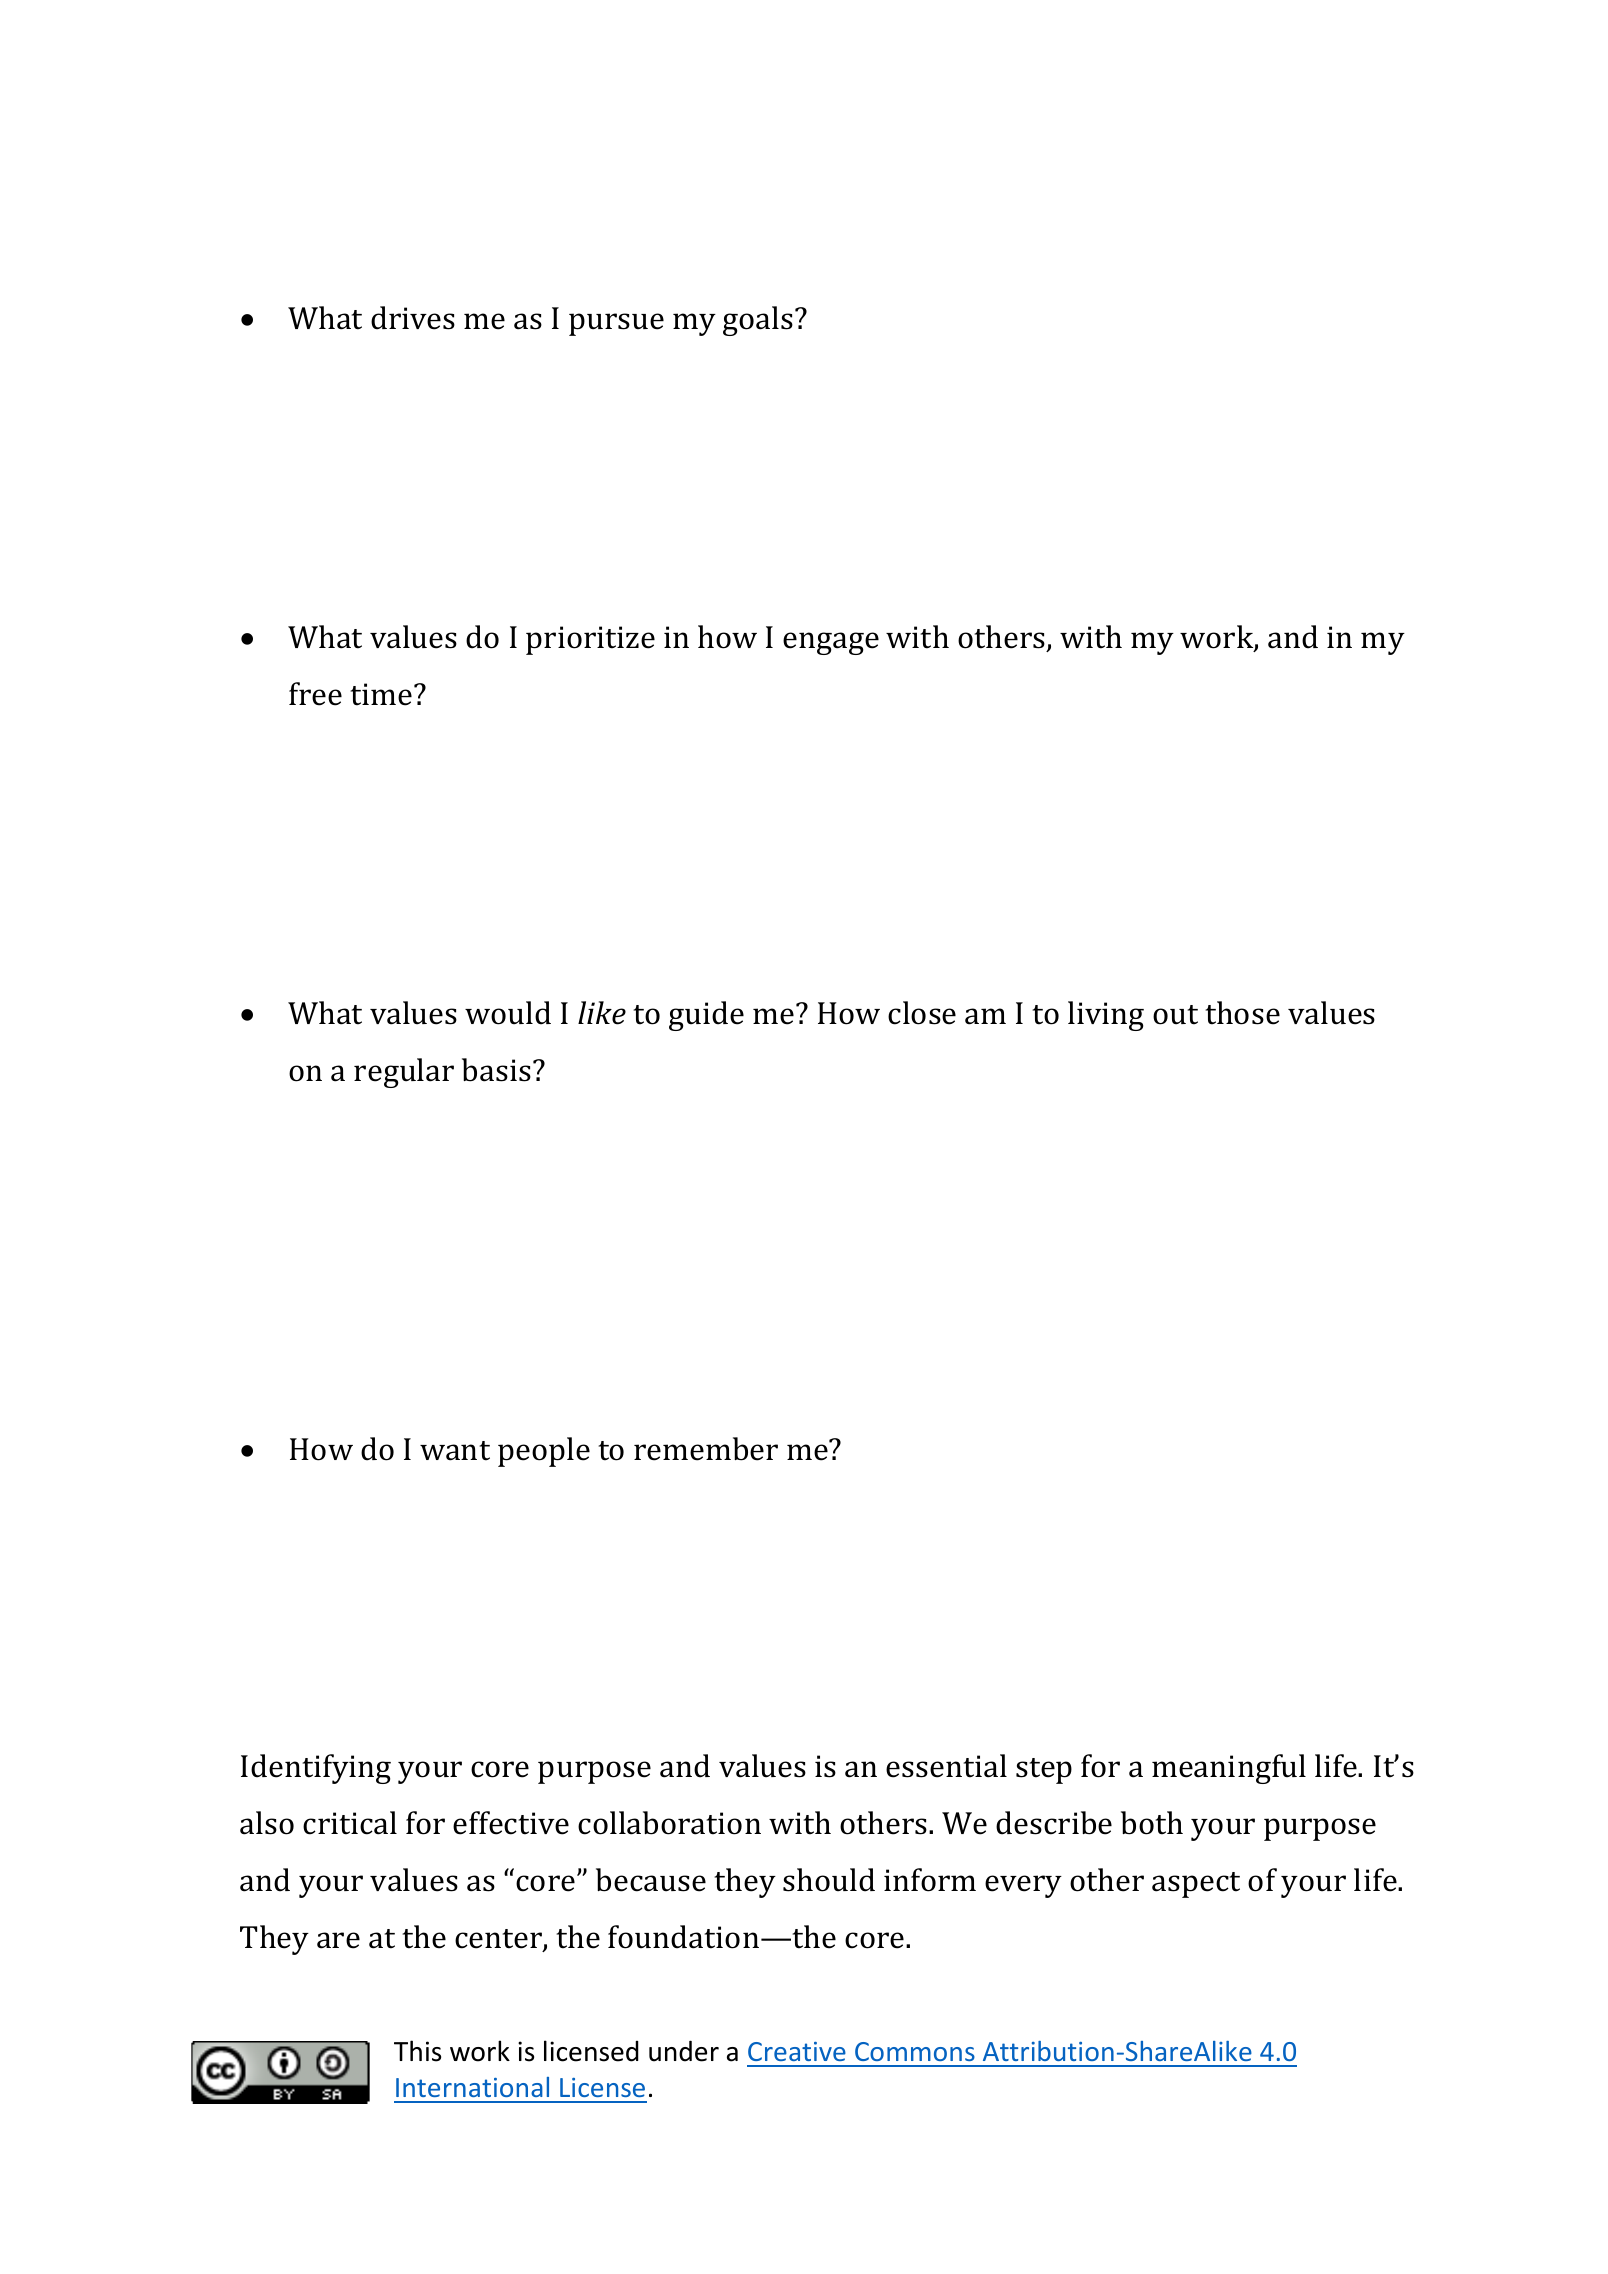 The image size is (1608, 2274). What do you see at coordinates (758, 321) in the screenshot?
I see `goals` at bounding box center [758, 321].
